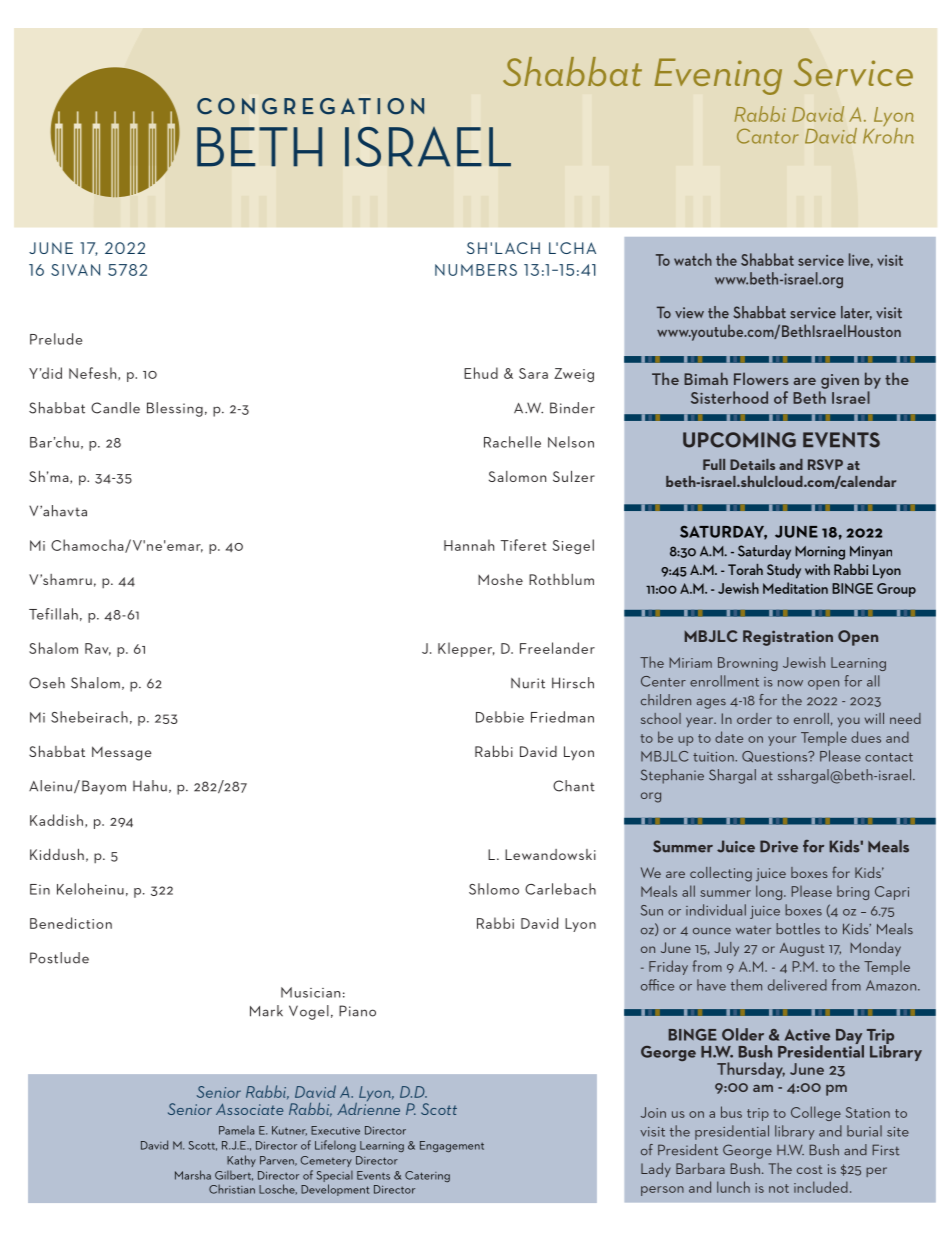  Describe the element at coordinates (810, 1169) in the document. I see `cost` at that location.
